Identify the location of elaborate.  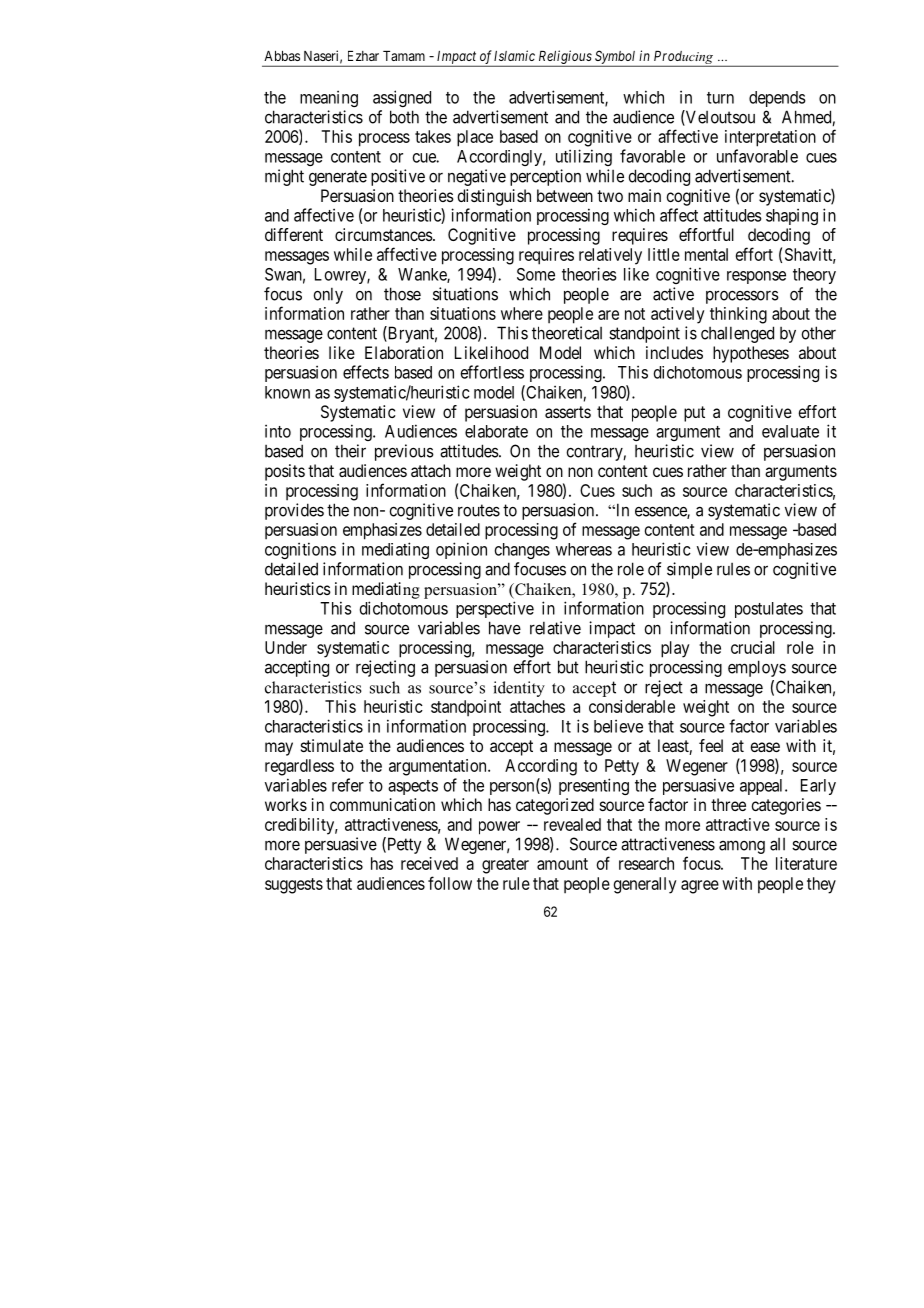
(496, 431).
